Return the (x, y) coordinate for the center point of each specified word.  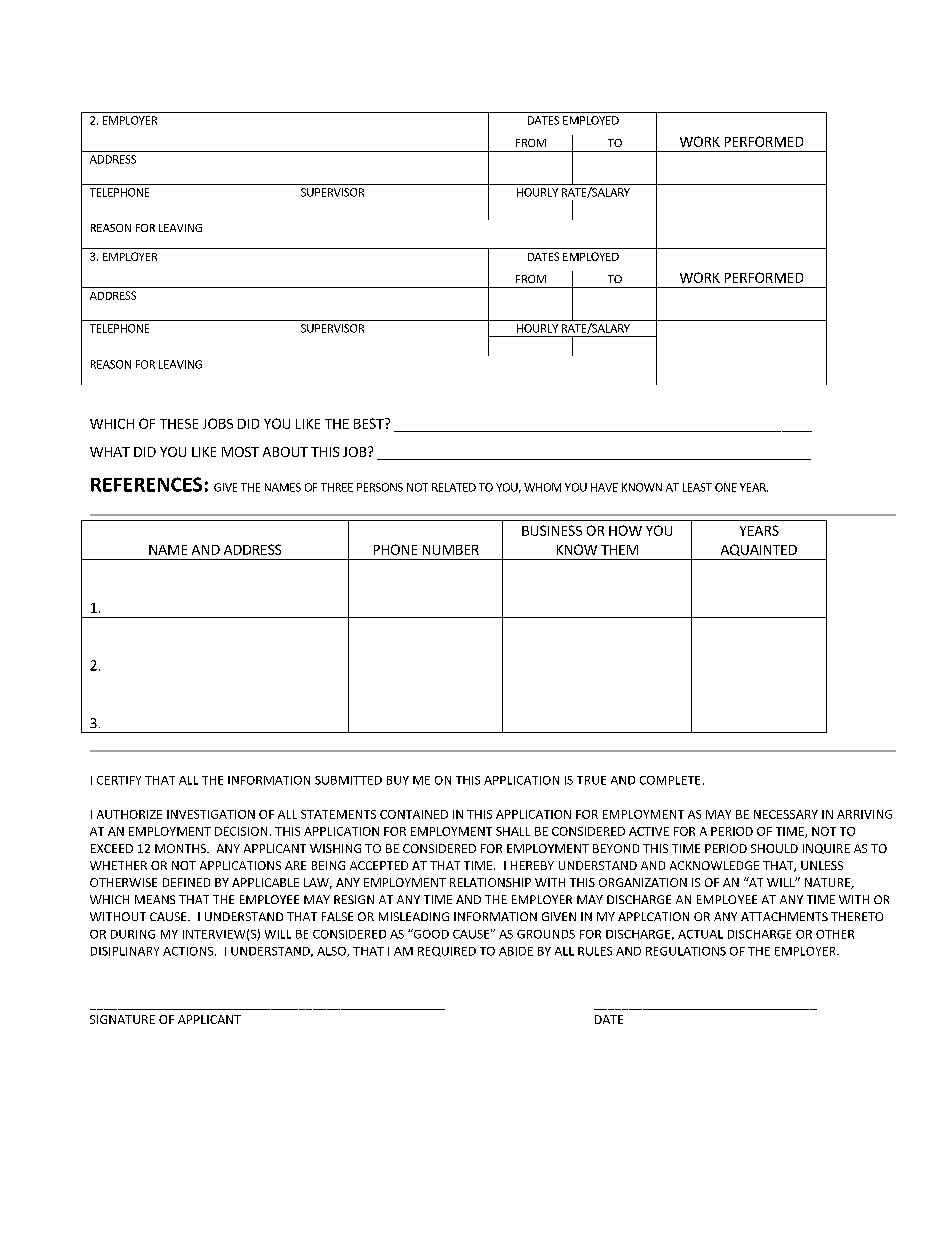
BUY (398, 780)
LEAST (697, 487)
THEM (619, 550)
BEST (370, 423)
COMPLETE (670, 780)
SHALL (513, 831)
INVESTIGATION (211, 814)
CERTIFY (119, 780)
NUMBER (451, 550)
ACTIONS (189, 951)
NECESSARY (786, 814)
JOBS (218, 423)
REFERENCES (146, 484)
